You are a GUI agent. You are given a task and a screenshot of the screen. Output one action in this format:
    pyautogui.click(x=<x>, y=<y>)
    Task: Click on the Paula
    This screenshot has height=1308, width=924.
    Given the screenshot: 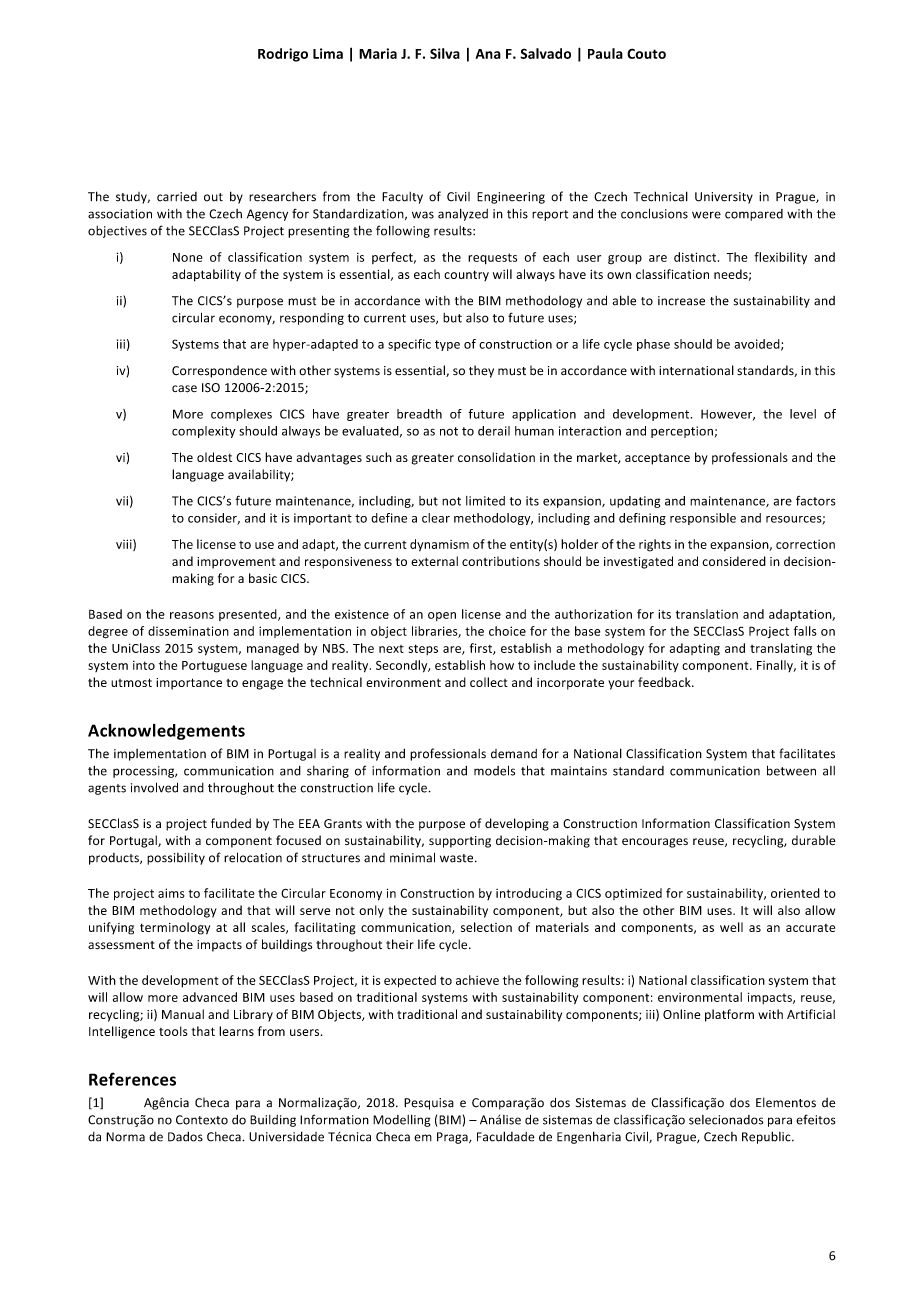 What is the action you would take?
    pyautogui.click(x=605, y=53)
